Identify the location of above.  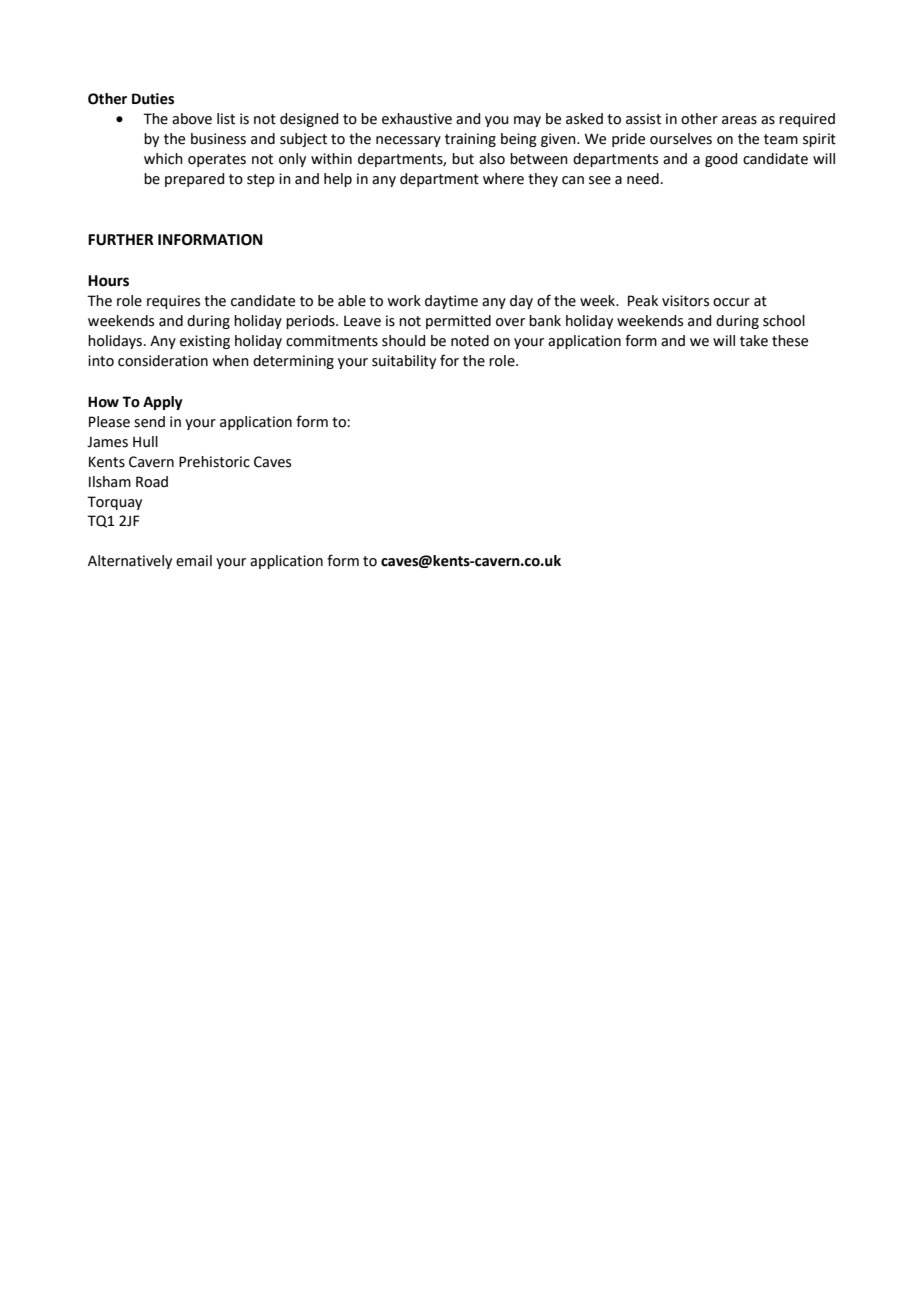
(192, 119).
